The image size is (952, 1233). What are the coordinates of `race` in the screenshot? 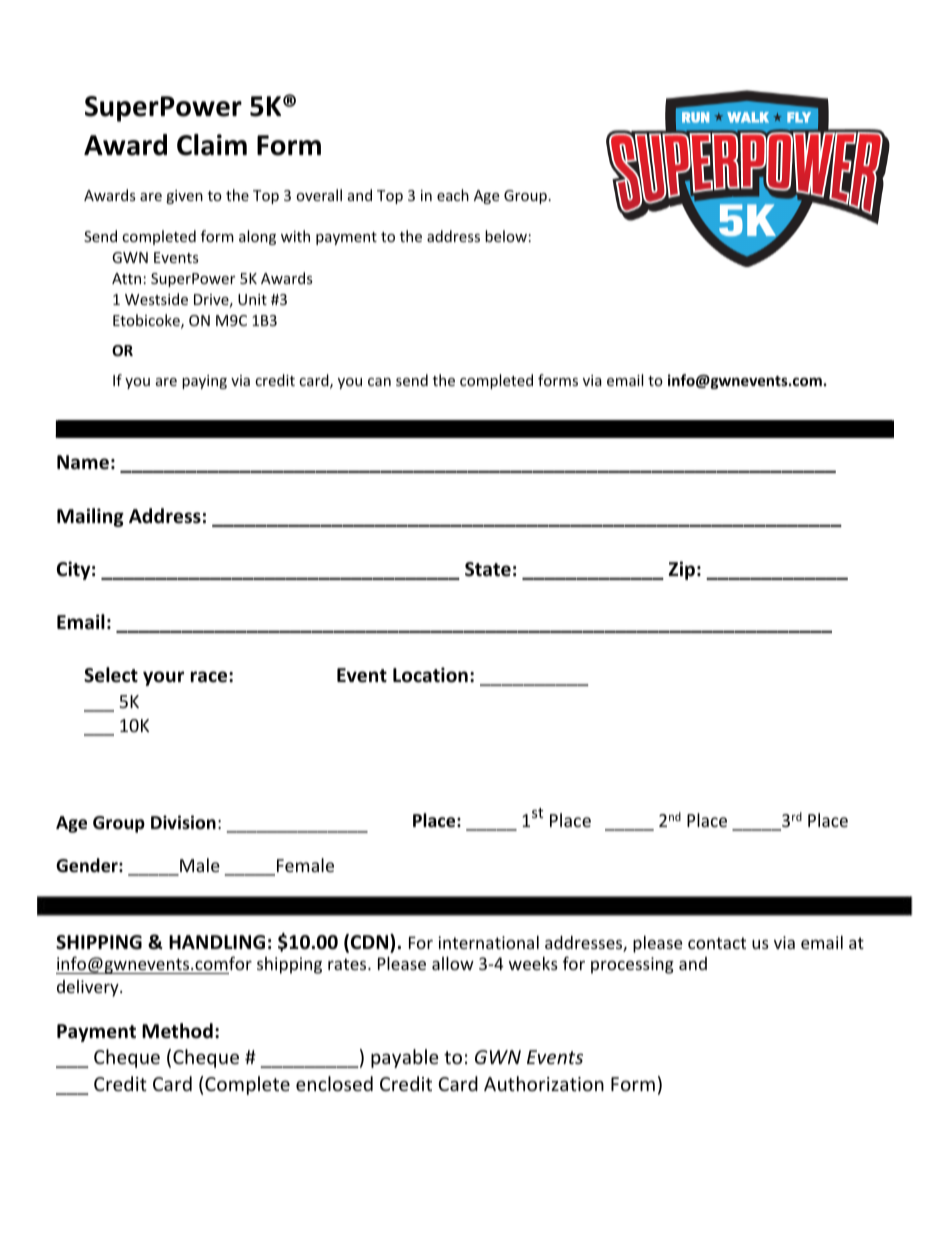 It's located at (210, 677).
